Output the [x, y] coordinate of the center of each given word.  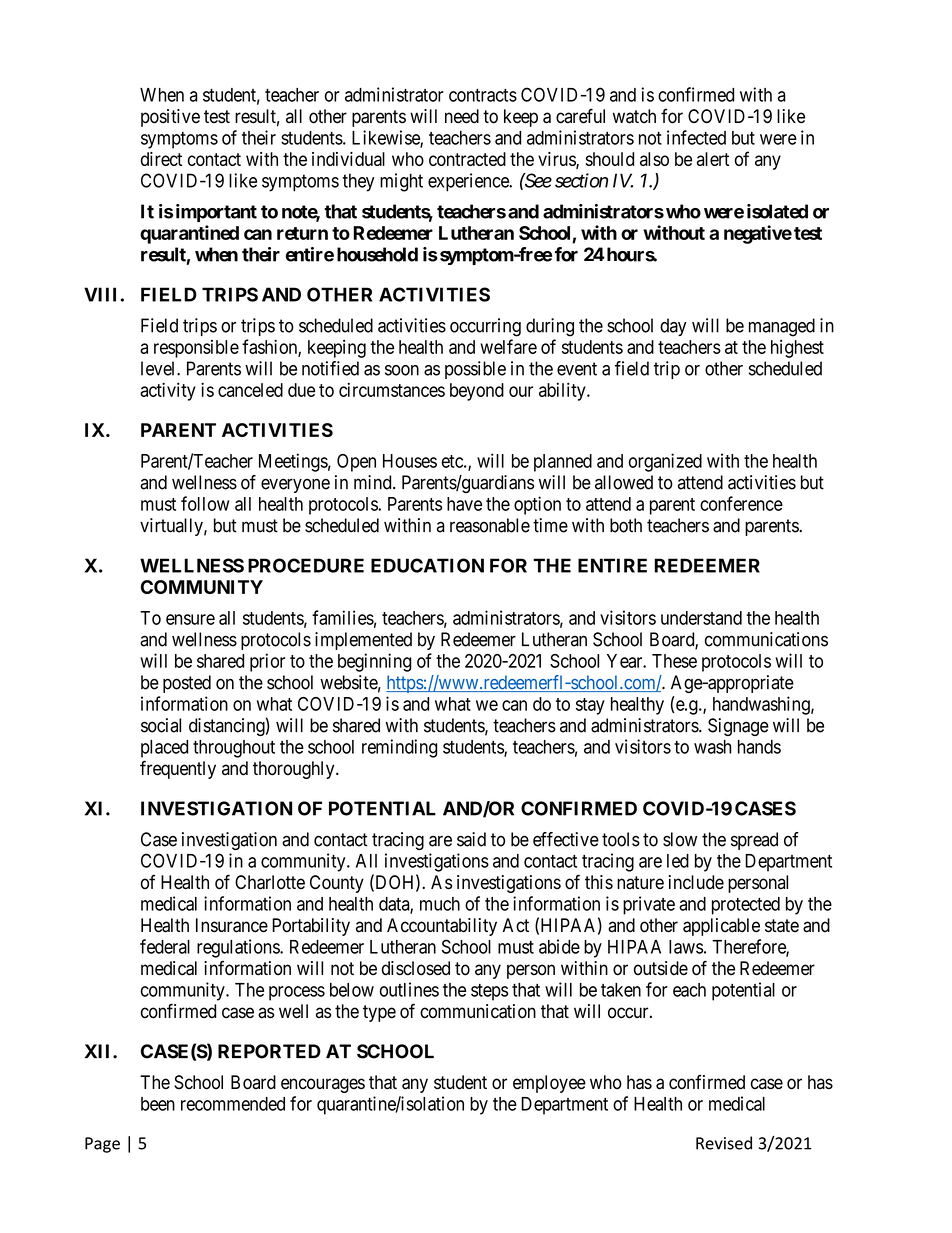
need [462, 116]
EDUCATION [427, 565]
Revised [724, 1143]
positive [170, 118]
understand [701, 618]
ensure [190, 619]
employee [549, 1084]
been [158, 1104]
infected [696, 137]
